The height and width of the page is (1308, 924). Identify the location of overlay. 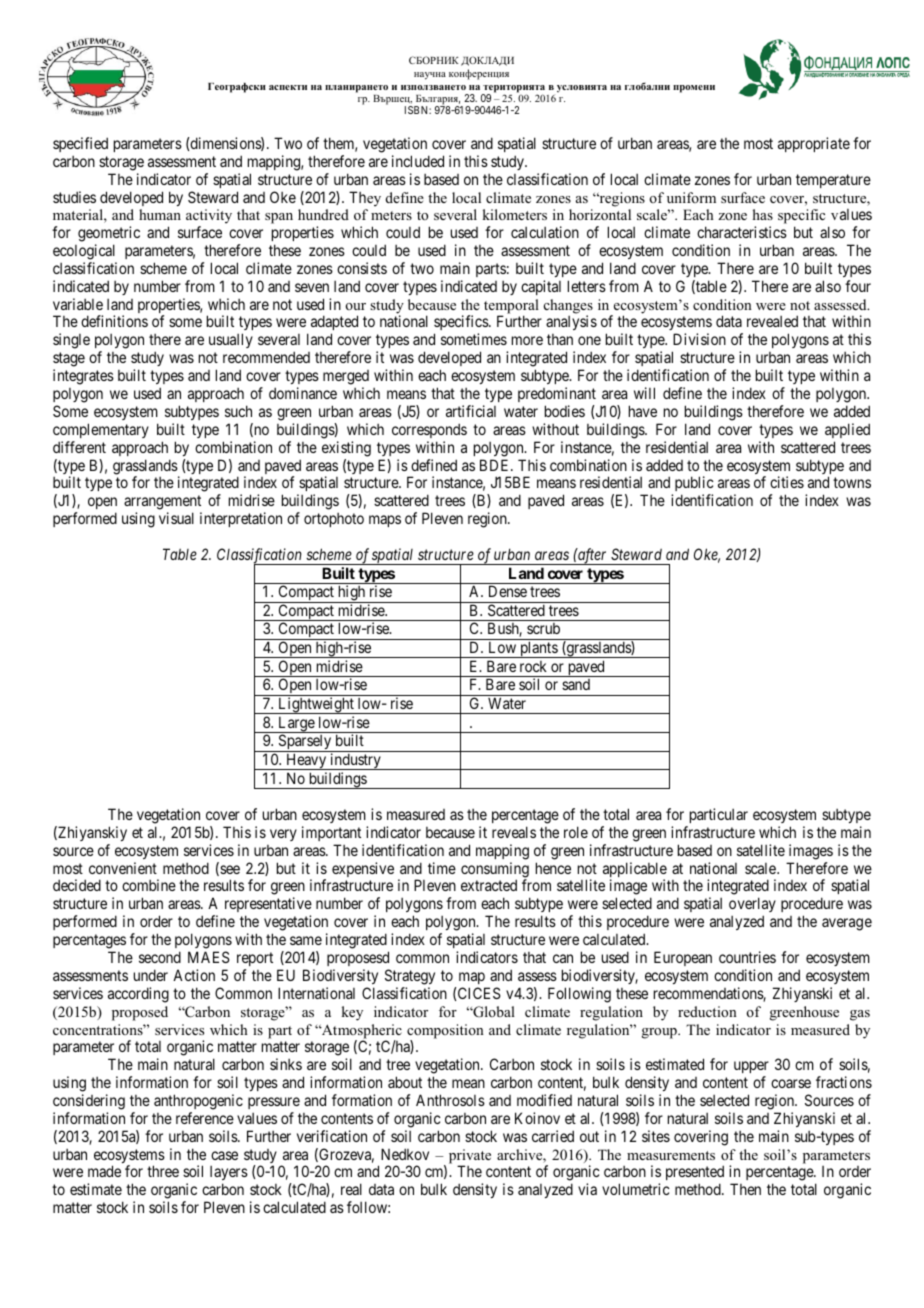
(752, 906).
